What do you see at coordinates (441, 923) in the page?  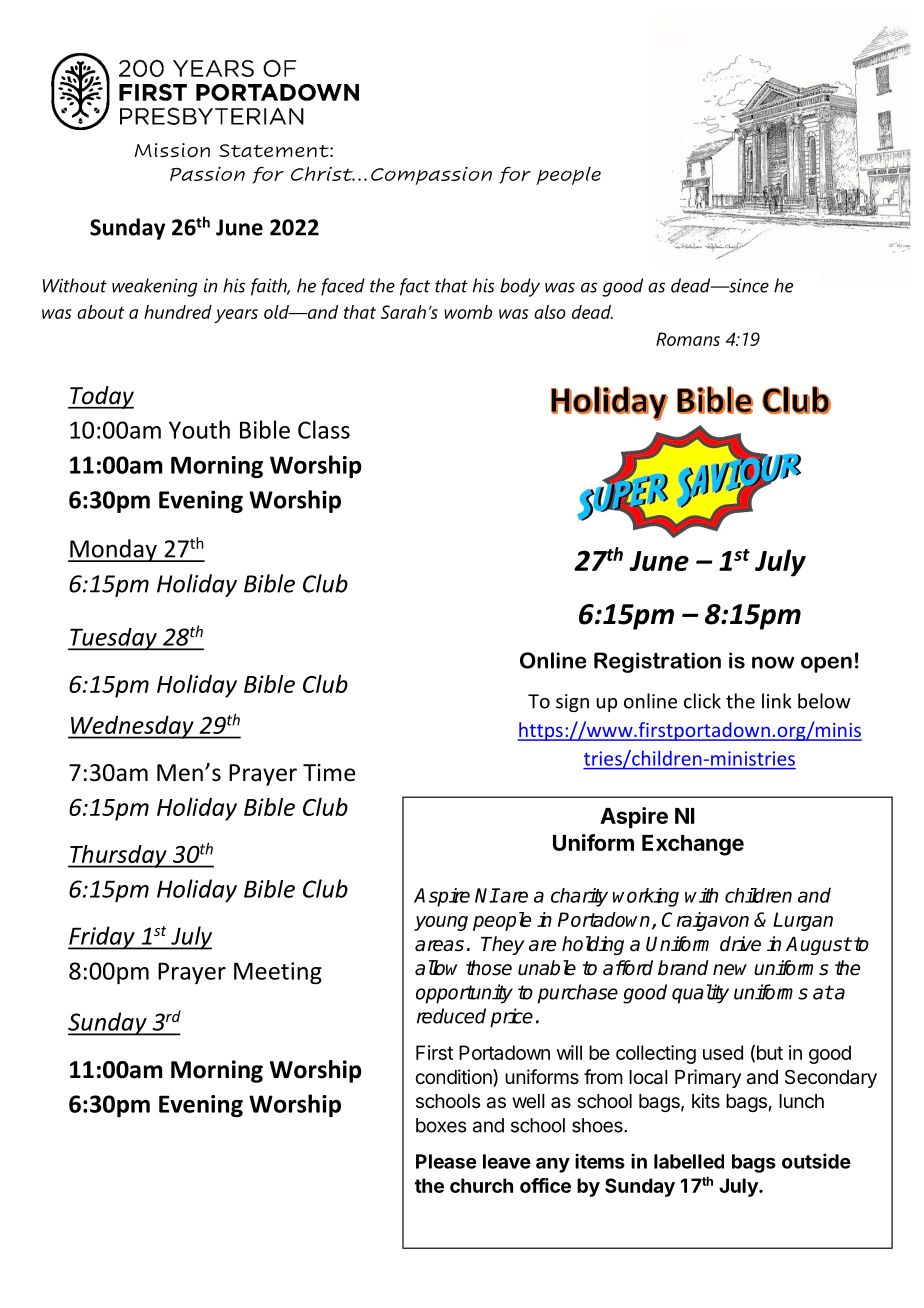 I see `young` at bounding box center [441, 923].
